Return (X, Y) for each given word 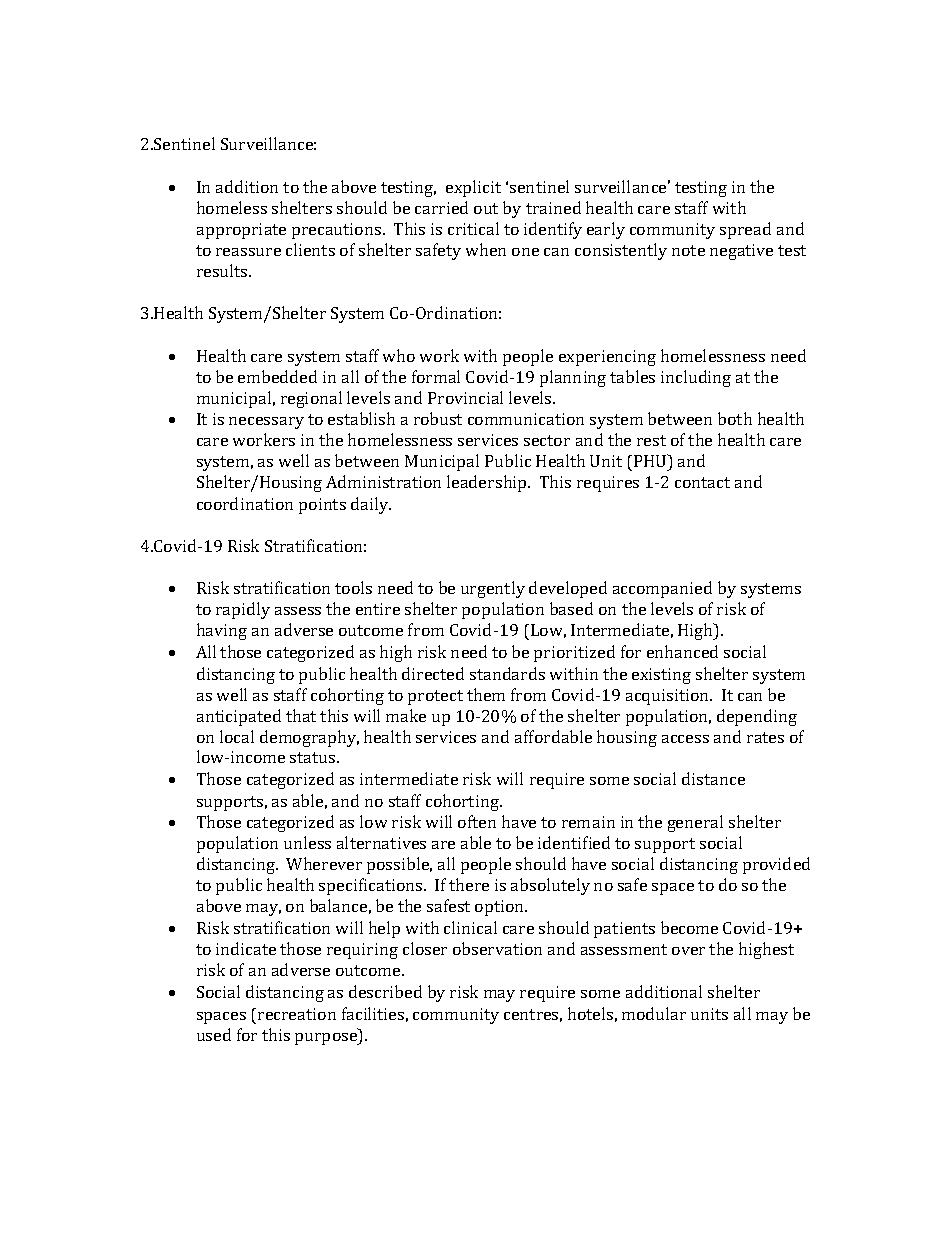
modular (654, 1013)
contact (702, 482)
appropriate (241, 231)
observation (497, 948)
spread (745, 230)
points (322, 506)
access (685, 739)
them (486, 694)
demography (309, 738)
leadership (488, 483)
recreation (297, 1014)
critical (473, 228)
